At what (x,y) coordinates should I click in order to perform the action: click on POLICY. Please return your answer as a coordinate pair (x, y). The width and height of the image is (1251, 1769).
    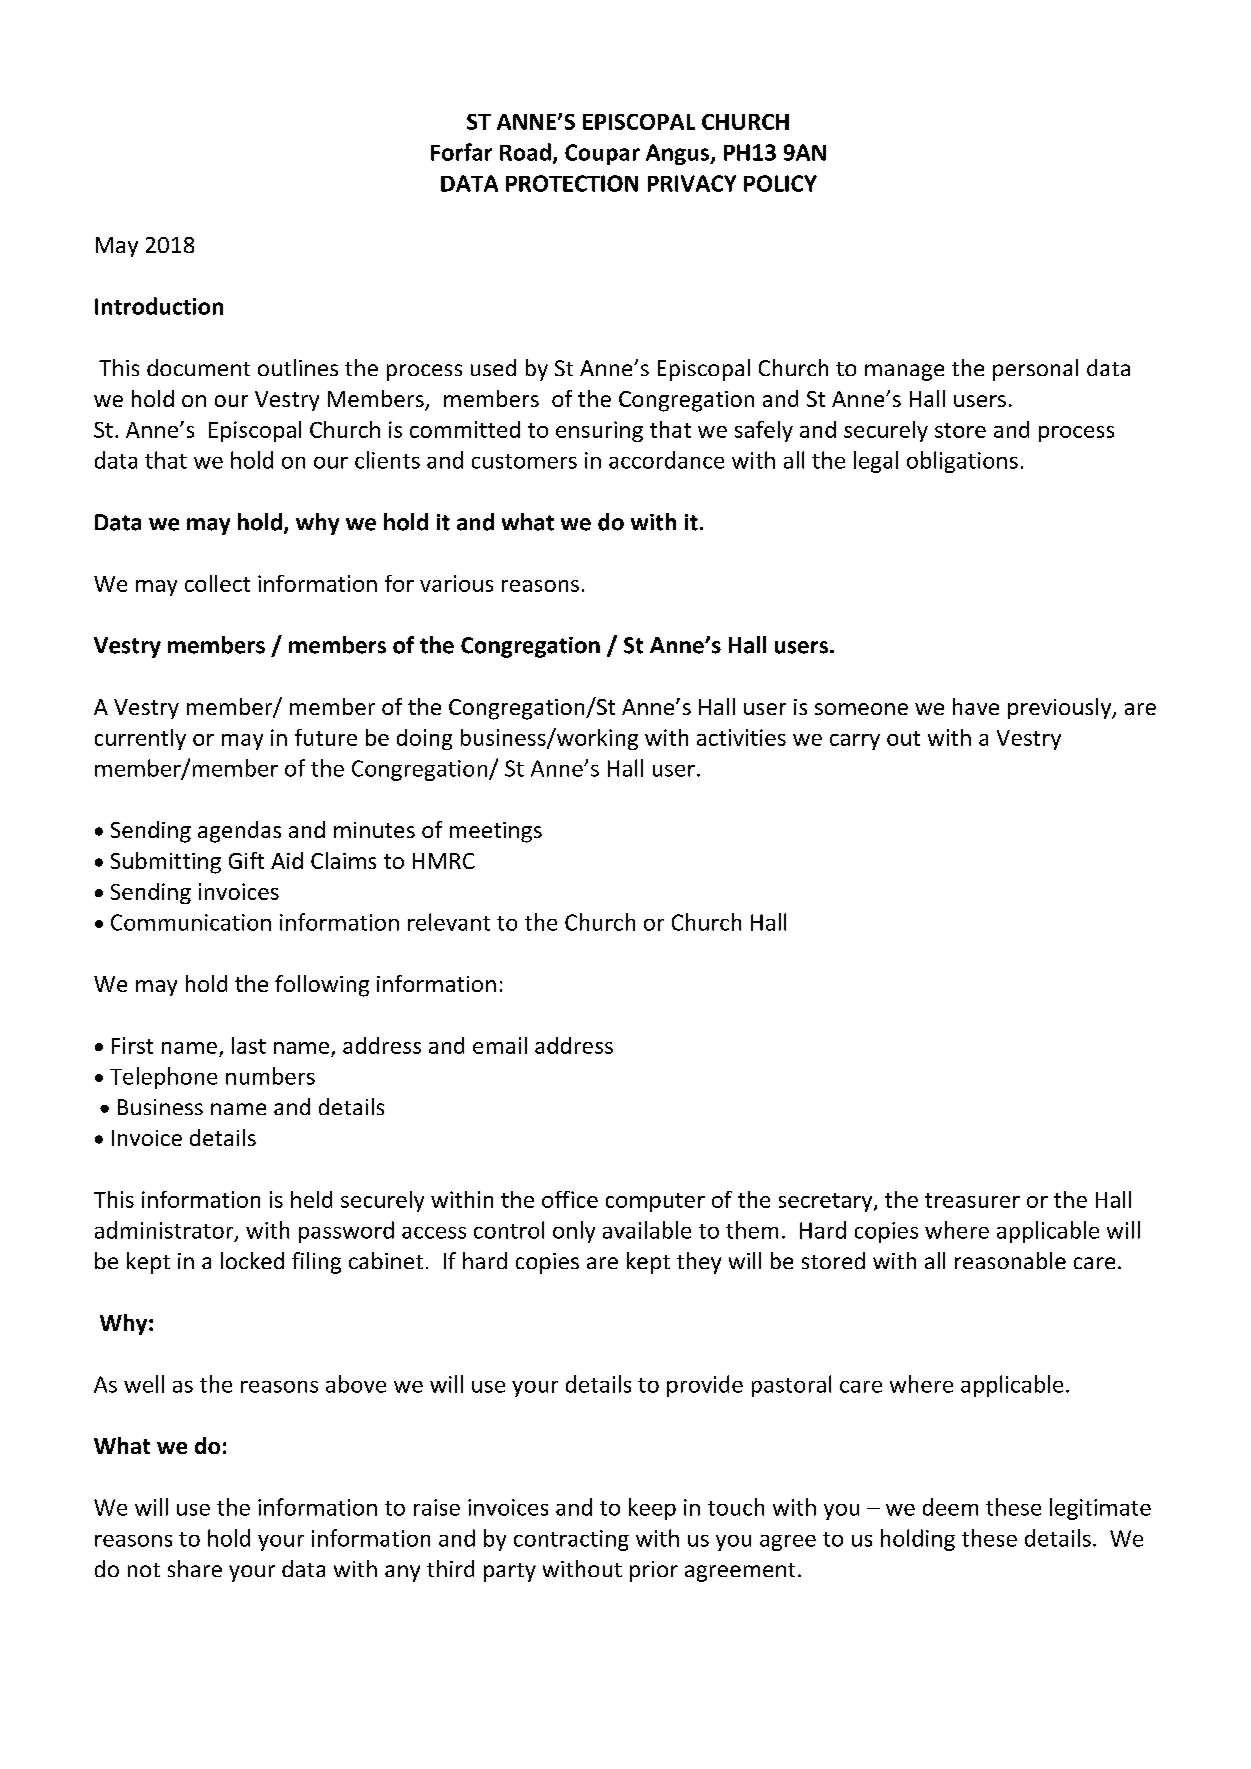
    Looking at the image, I should click on (780, 183).
